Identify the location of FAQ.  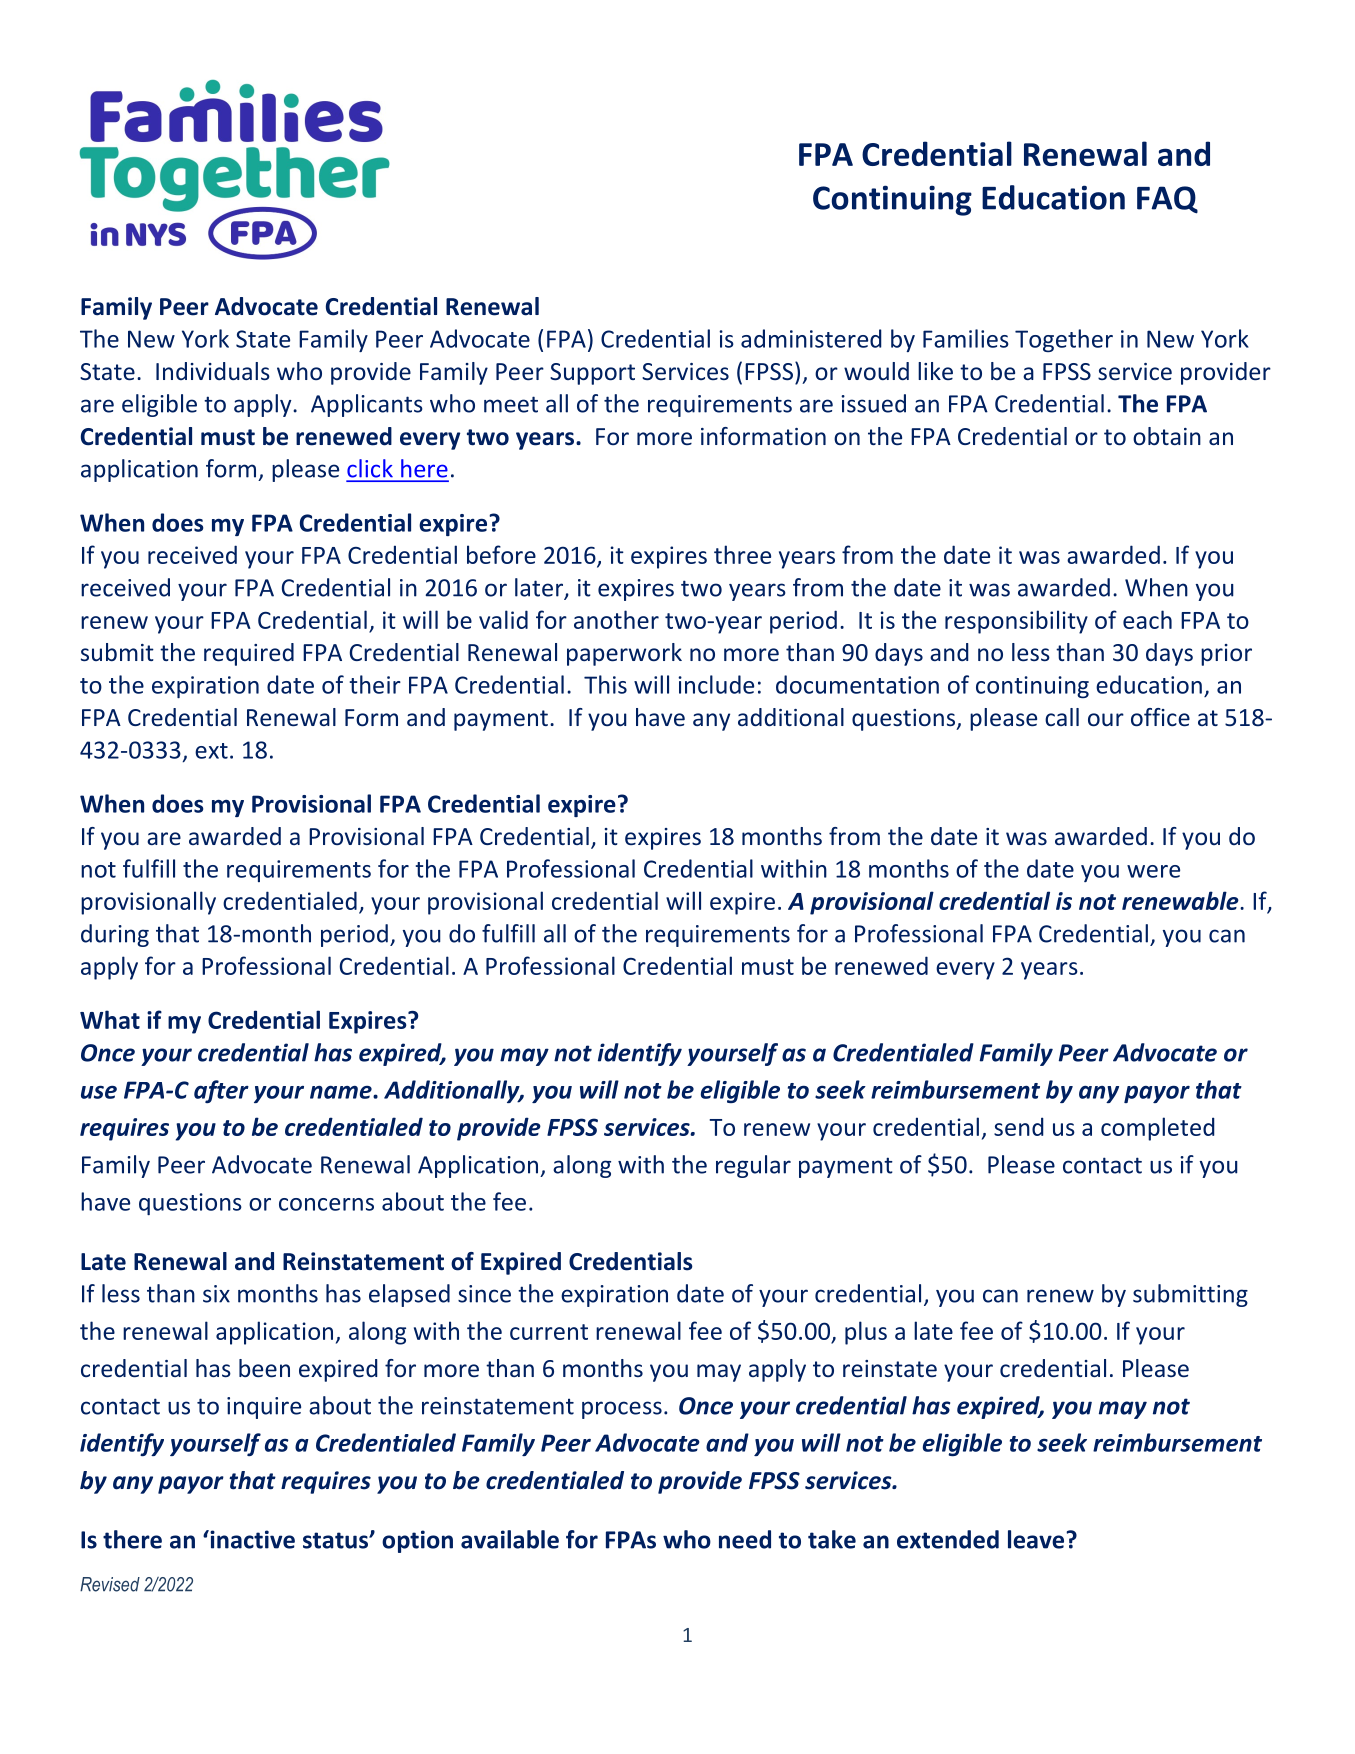
(1167, 200).
